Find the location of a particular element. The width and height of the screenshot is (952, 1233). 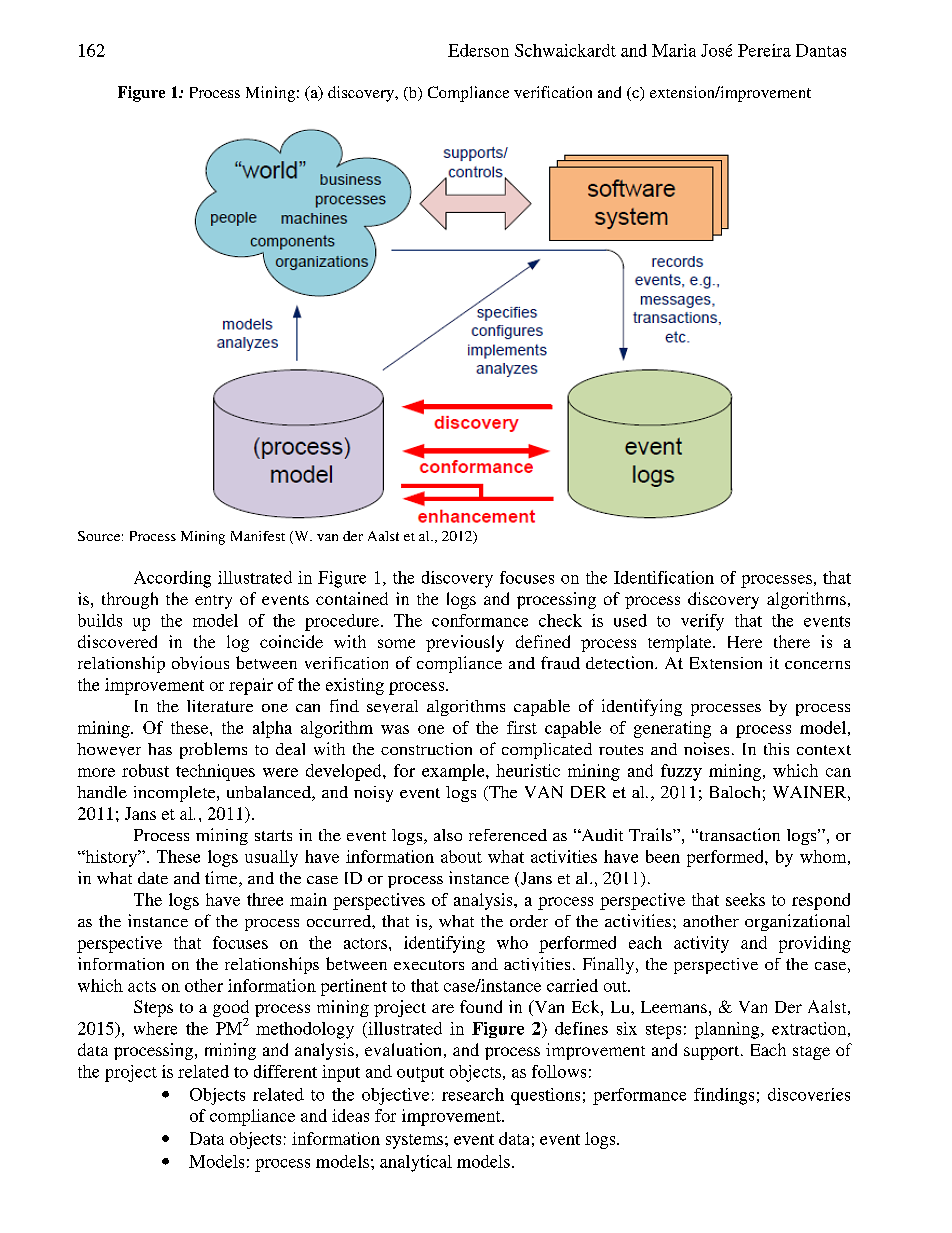

used is located at coordinates (630, 620).
